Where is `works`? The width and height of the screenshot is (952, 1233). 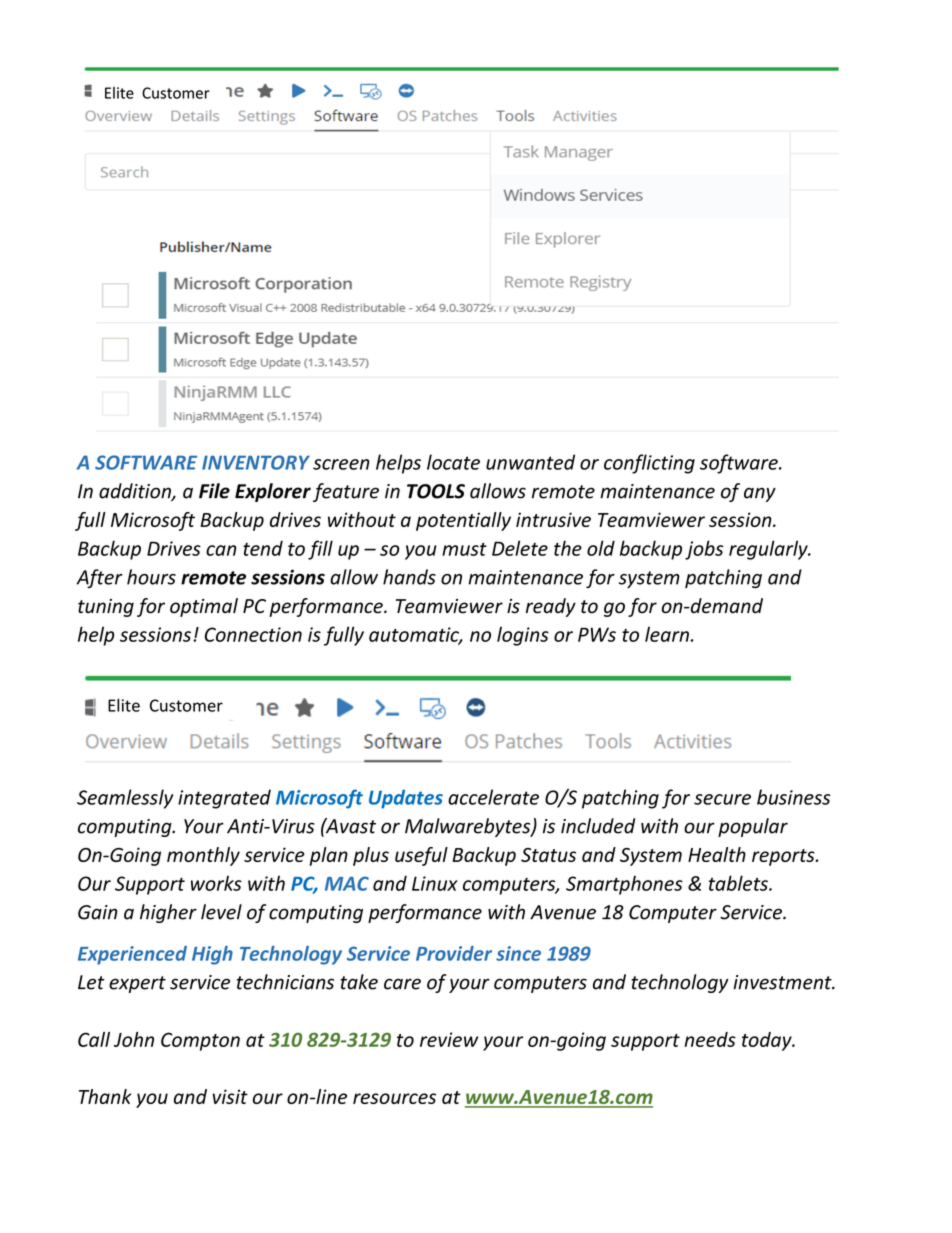
works is located at coordinates (216, 883).
